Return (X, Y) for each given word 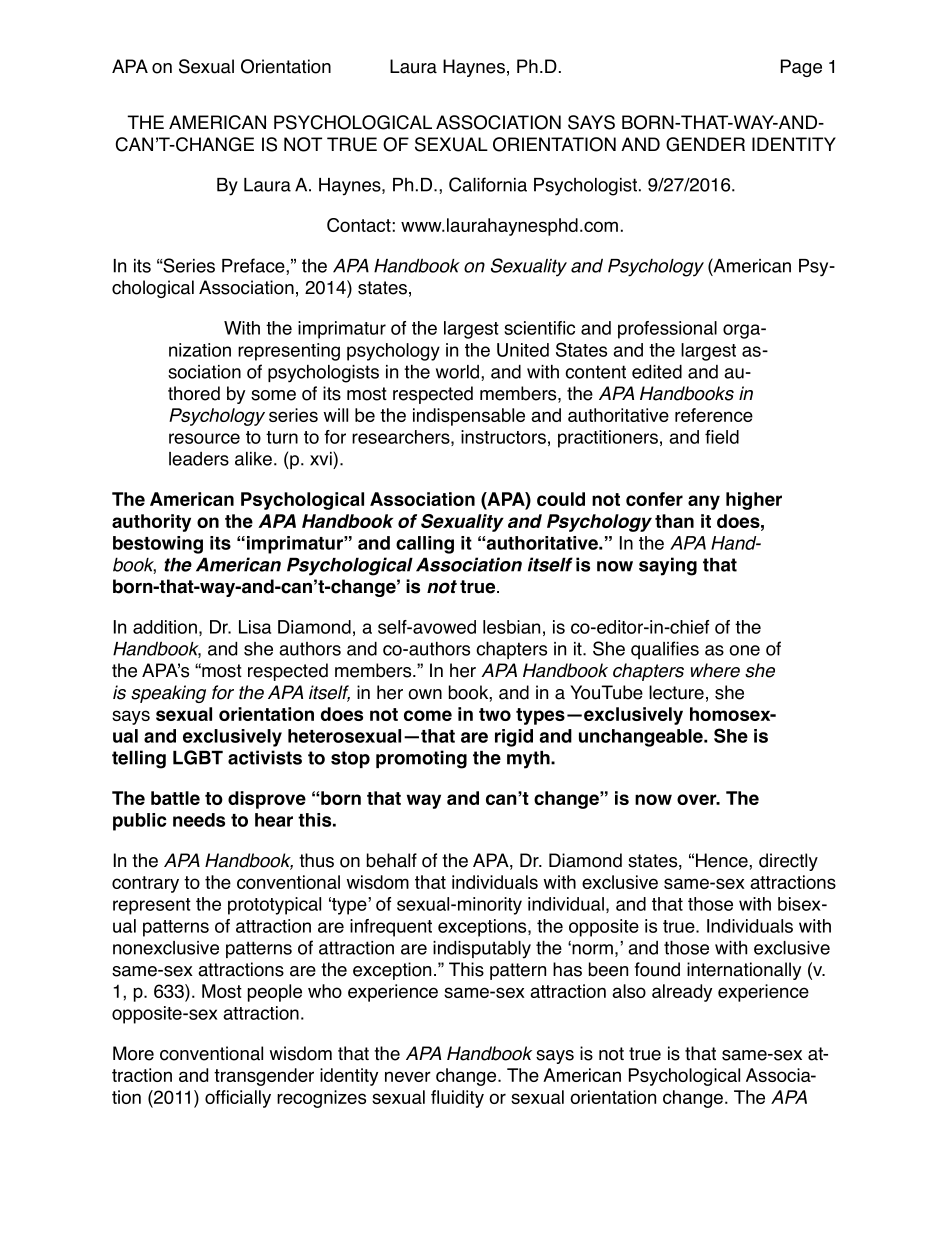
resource (204, 438)
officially (238, 1099)
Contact (359, 225)
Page (801, 68)
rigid (514, 738)
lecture (676, 692)
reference (714, 415)
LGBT (198, 757)
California (488, 184)
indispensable (469, 417)
